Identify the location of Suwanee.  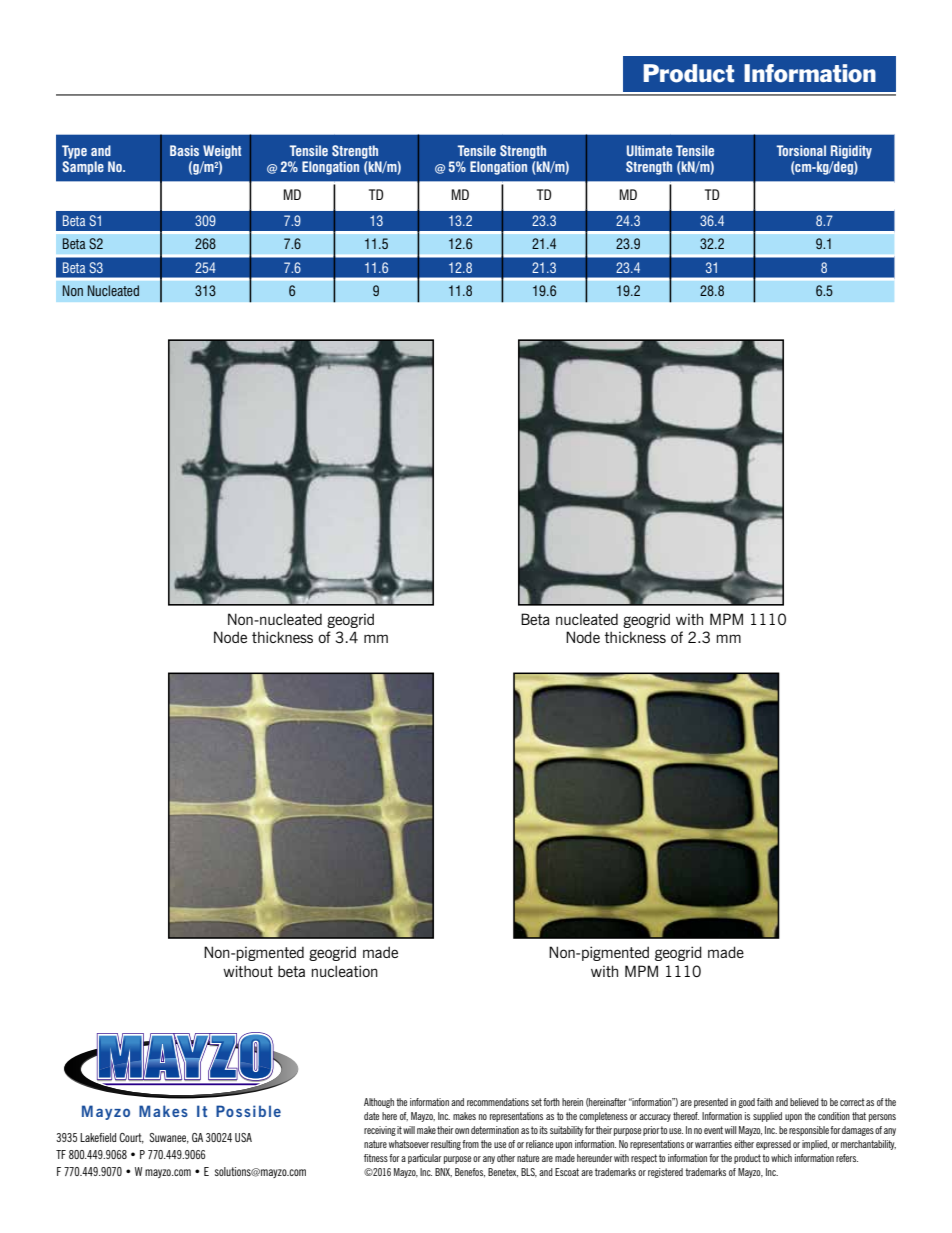
(169, 1138).
